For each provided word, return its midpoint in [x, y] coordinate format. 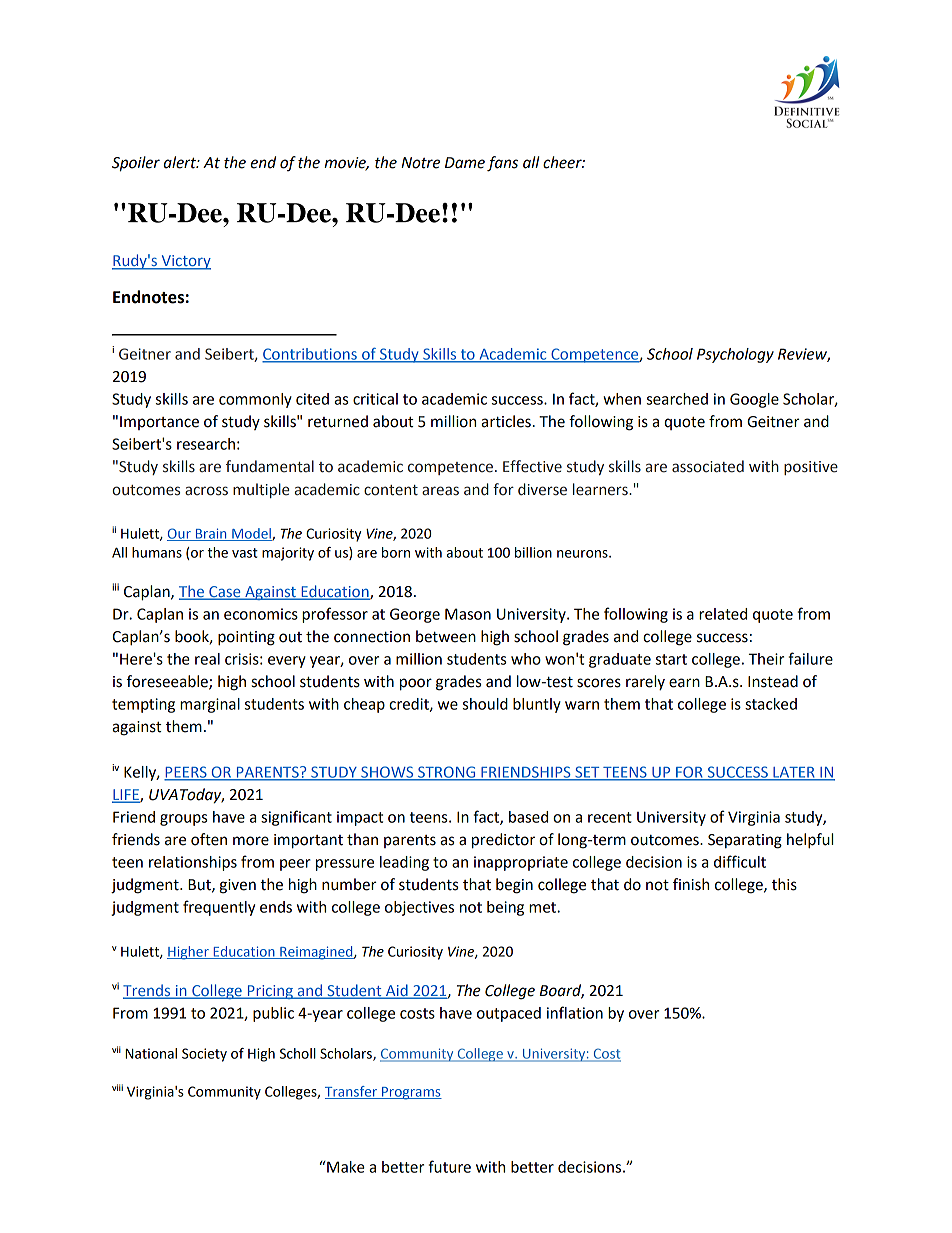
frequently [219, 908]
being [505, 908]
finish [691, 884]
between [446, 636]
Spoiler [136, 164]
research [206, 444]
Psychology [735, 355]
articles [506, 421]
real [207, 659]
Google [754, 400]
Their [766, 659]
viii [117, 1087]
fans [502, 164]
